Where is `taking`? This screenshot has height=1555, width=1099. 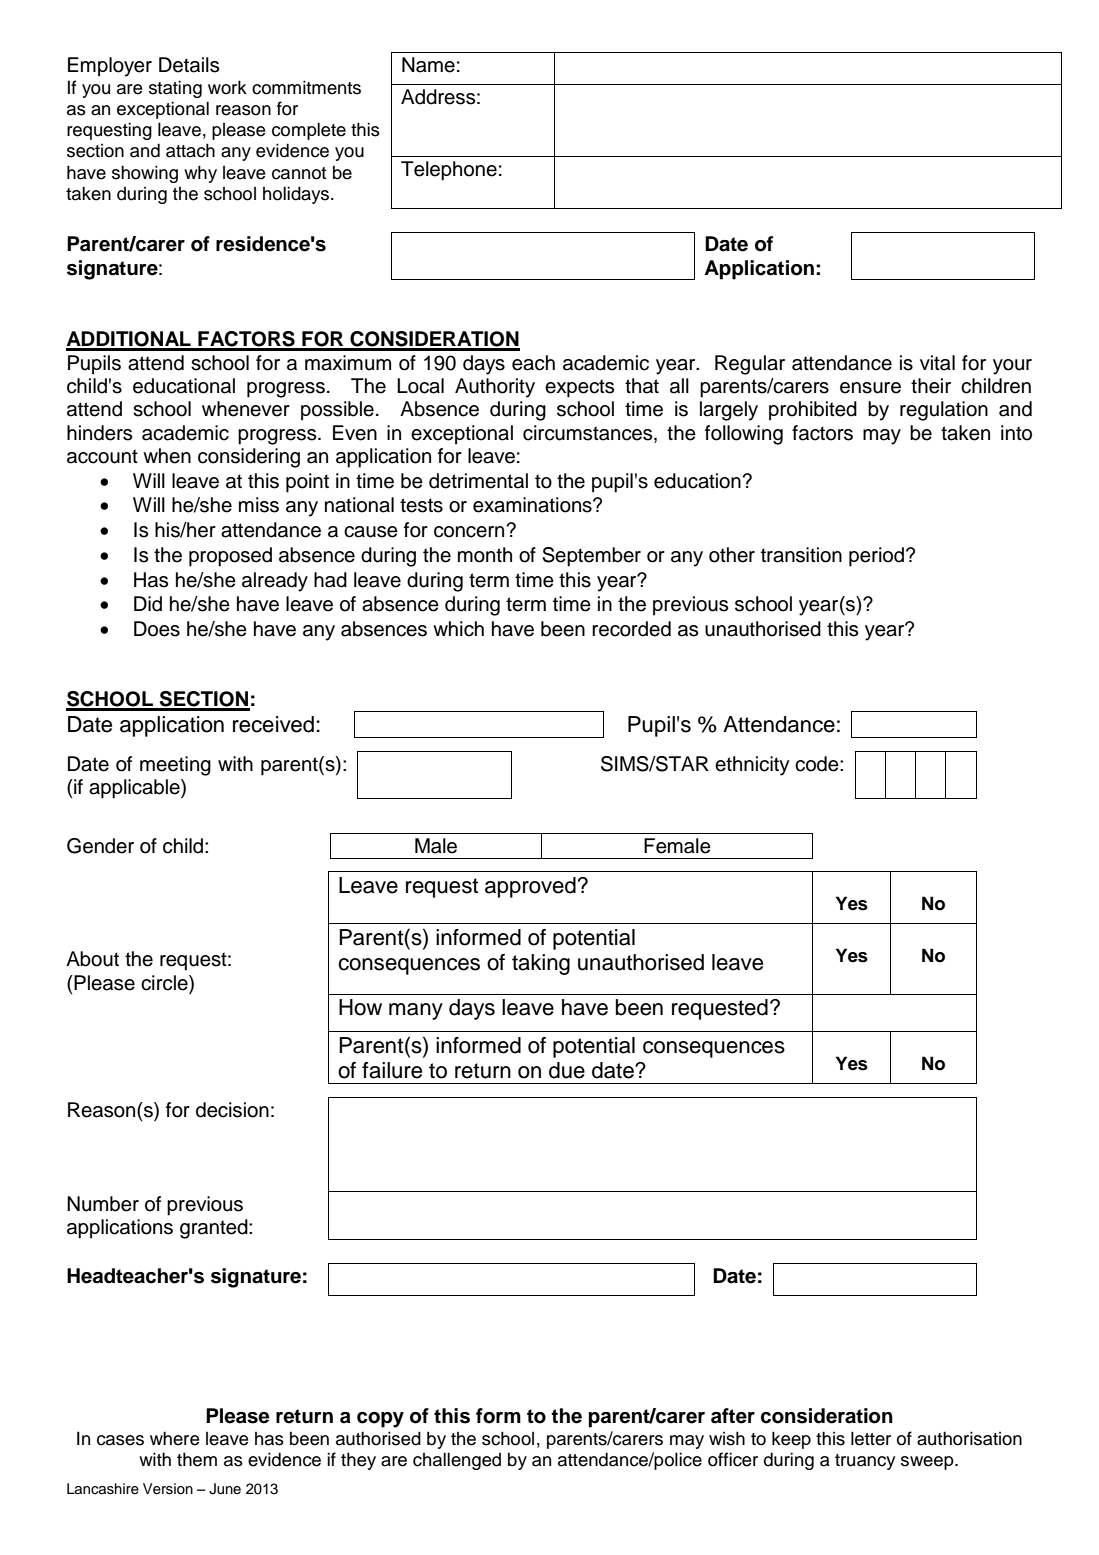
taking is located at coordinates (541, 964).
